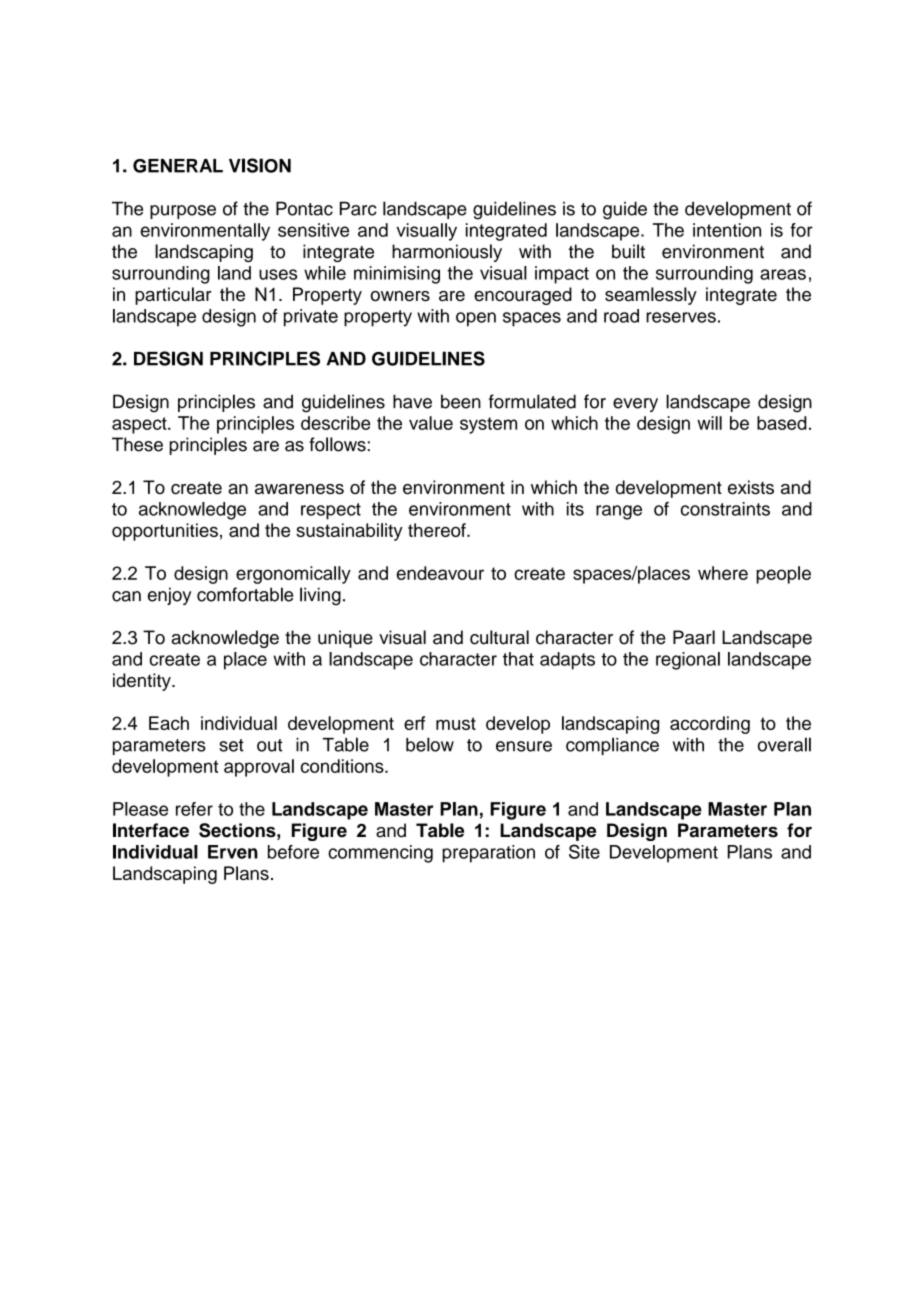 The width and height of the screenshot is (924, 1308). I want to click on endeavour, so click(440, 573).
